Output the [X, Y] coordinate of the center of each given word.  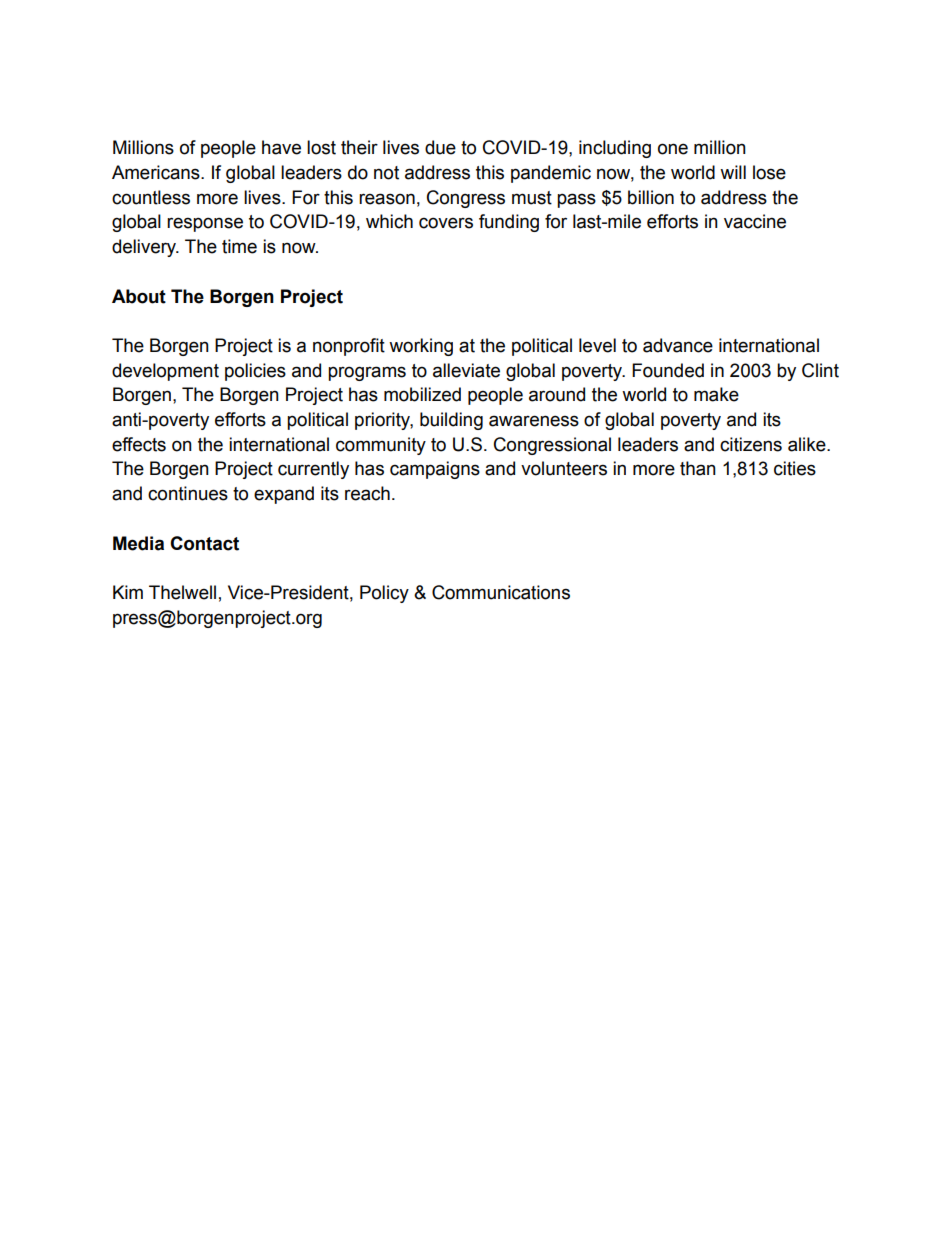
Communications [501, 592]
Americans [157, 172]
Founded [668, 370]
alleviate [466, 370]
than [698, 468]
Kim [128, 592]
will [733, 172]
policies [255, 372]
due [440, 147]
